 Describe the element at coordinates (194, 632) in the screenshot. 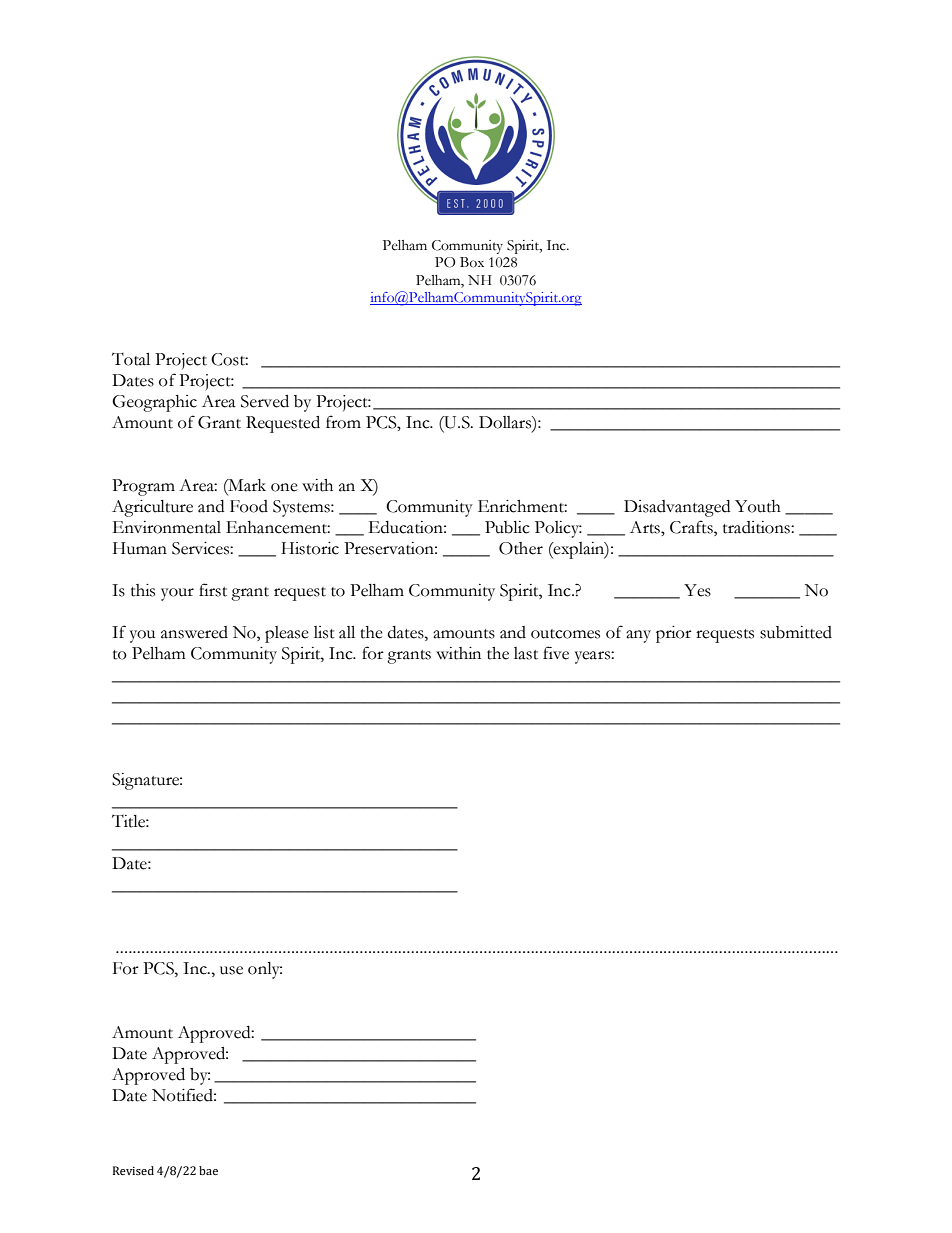

I see `answered` at that location.
